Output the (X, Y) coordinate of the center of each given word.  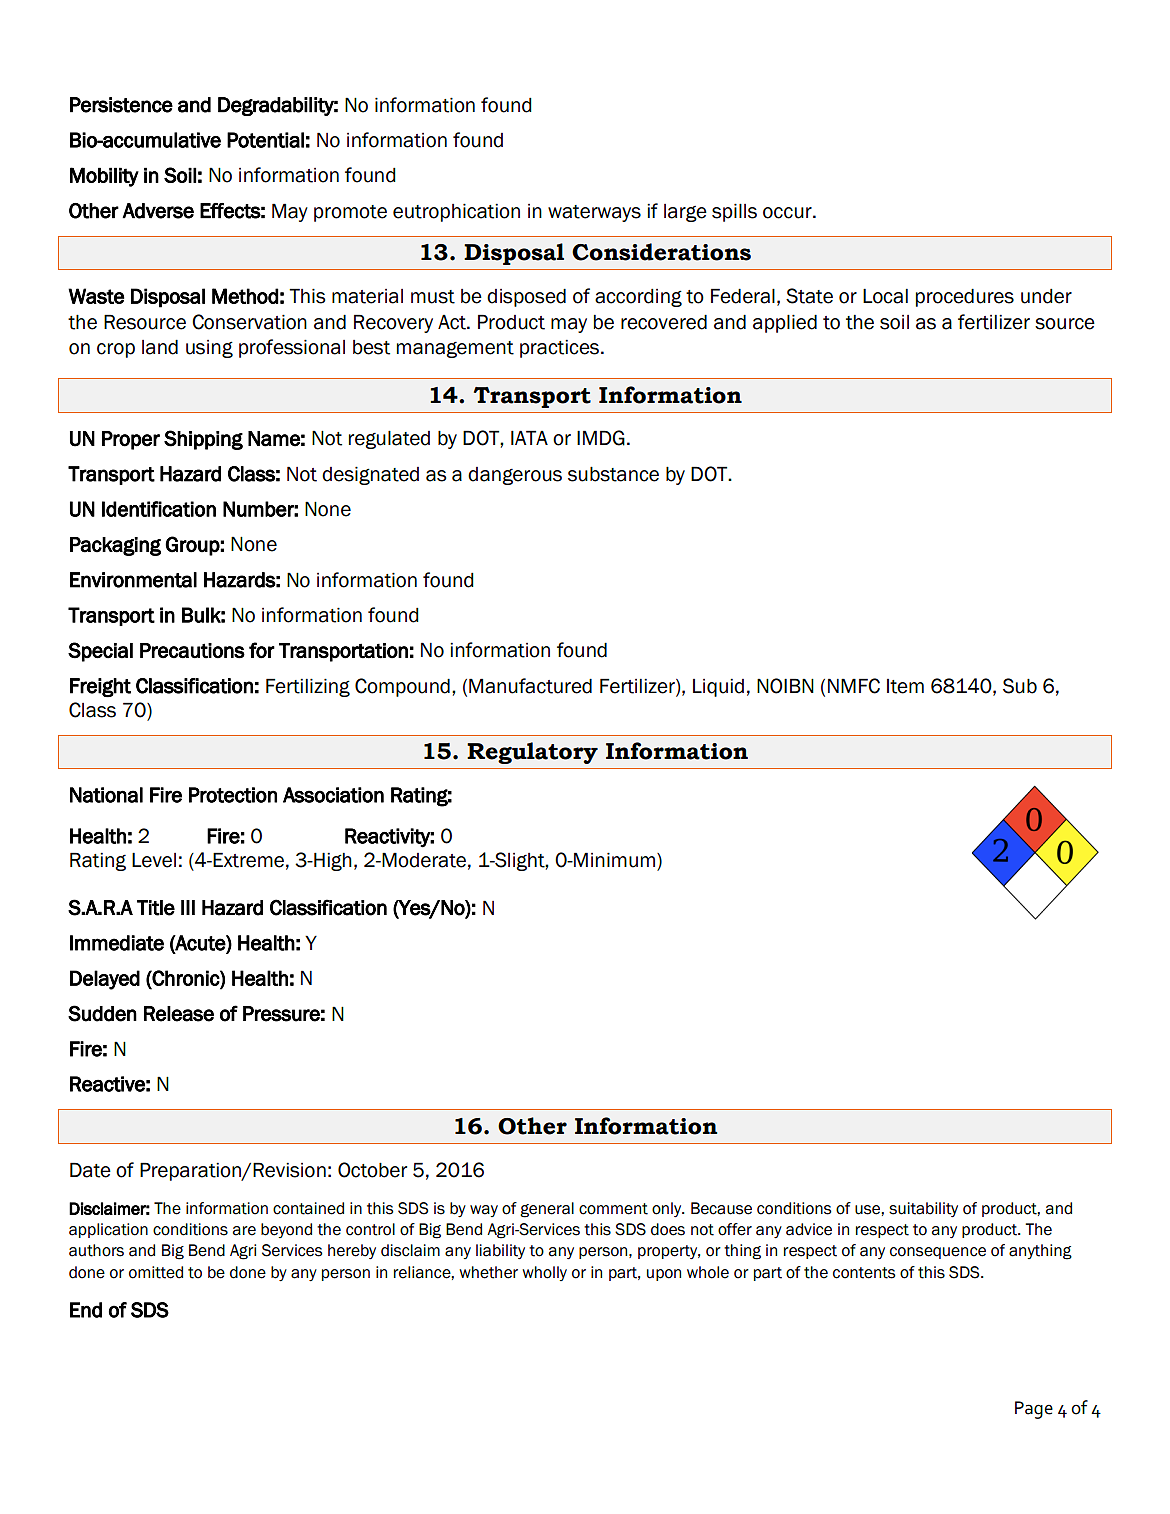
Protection (233, 795)
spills (734, 212)
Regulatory (532, 753)
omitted (156, 1272)
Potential (265, 140)
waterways (594, 213)
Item (905, 686)
